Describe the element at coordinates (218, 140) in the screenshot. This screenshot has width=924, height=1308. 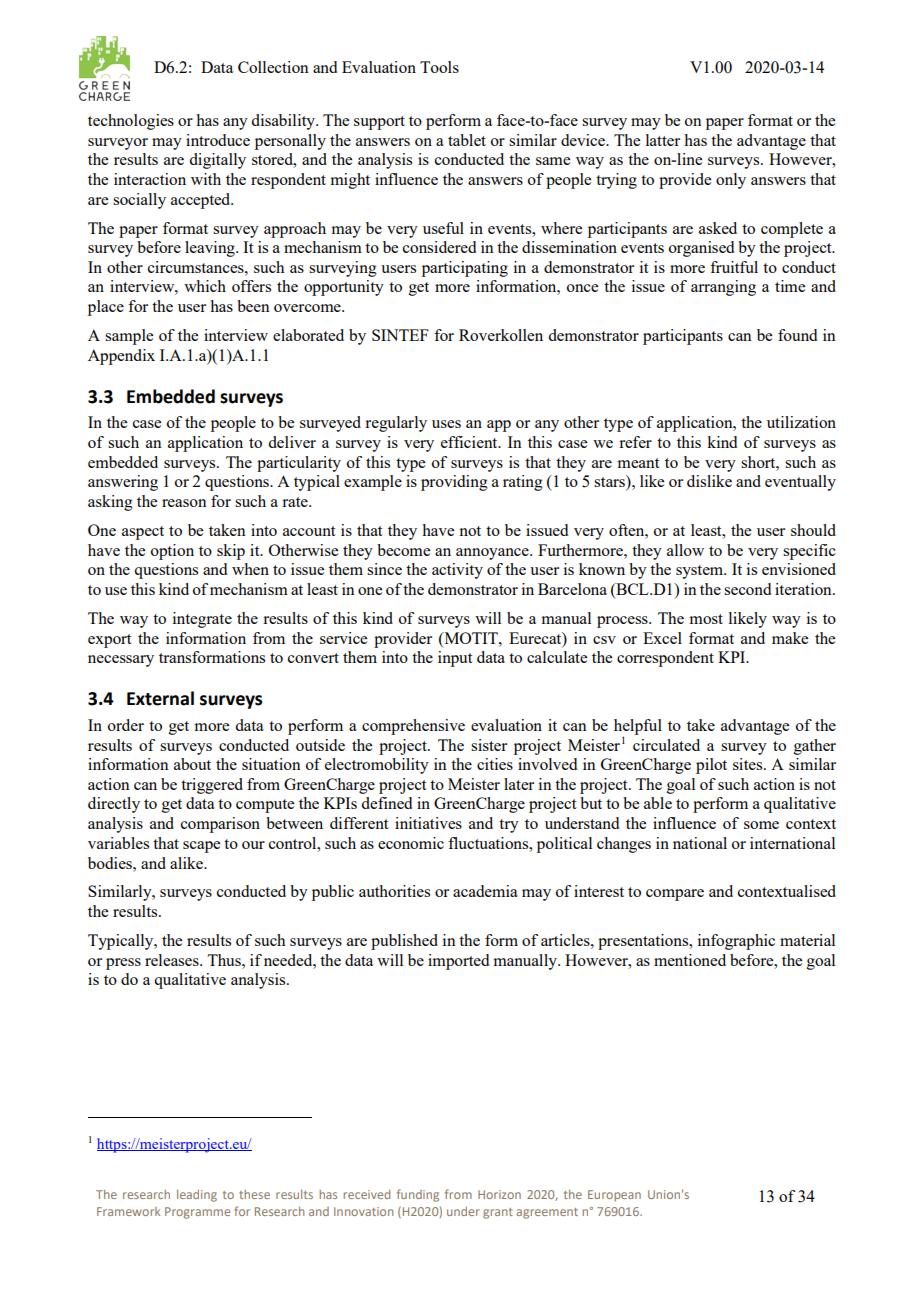
I see `introduce` at that location.
